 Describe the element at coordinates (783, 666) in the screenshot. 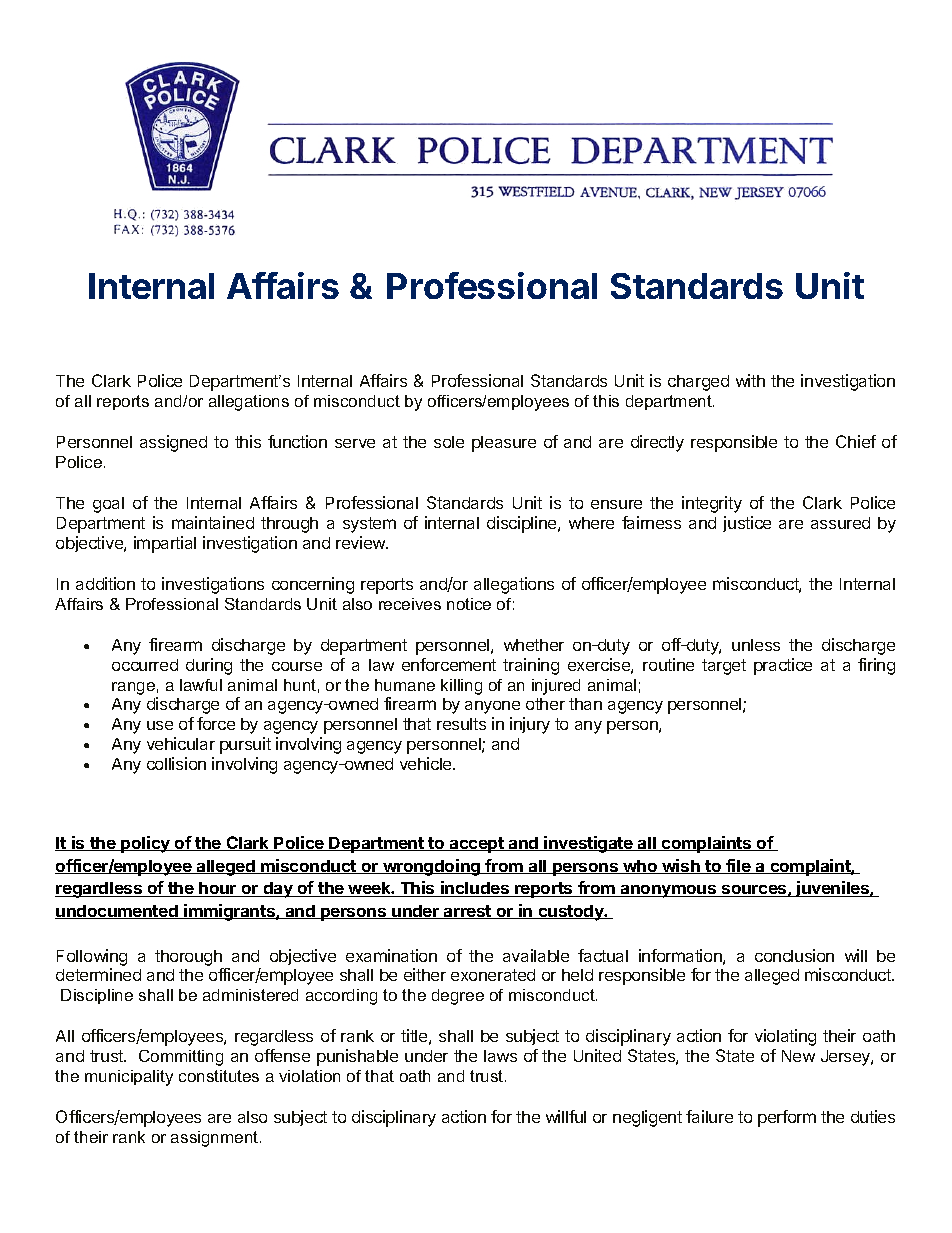

I see `practice` at that location.
